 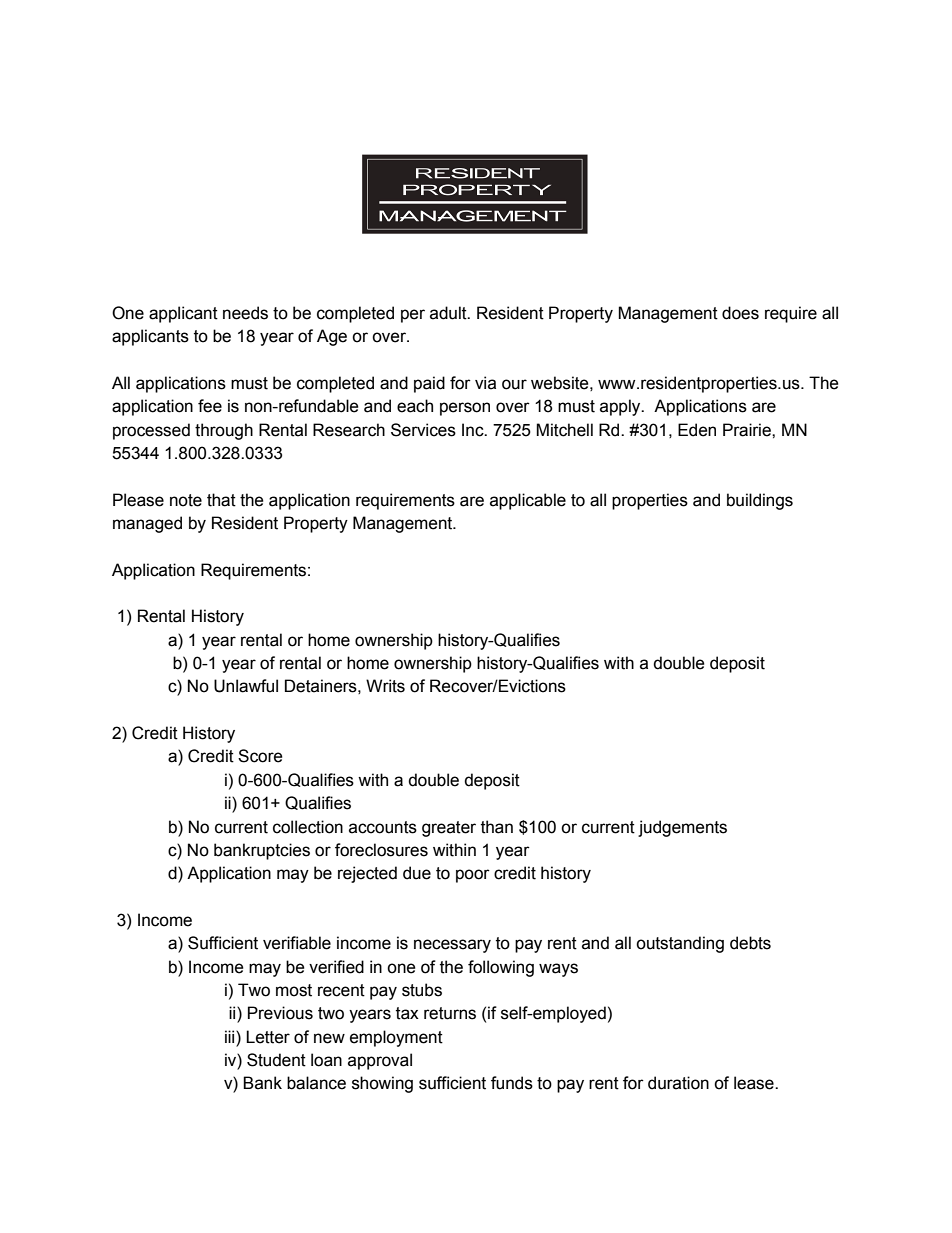 I want to click on Unlawful, so click(x=246, y=686).
